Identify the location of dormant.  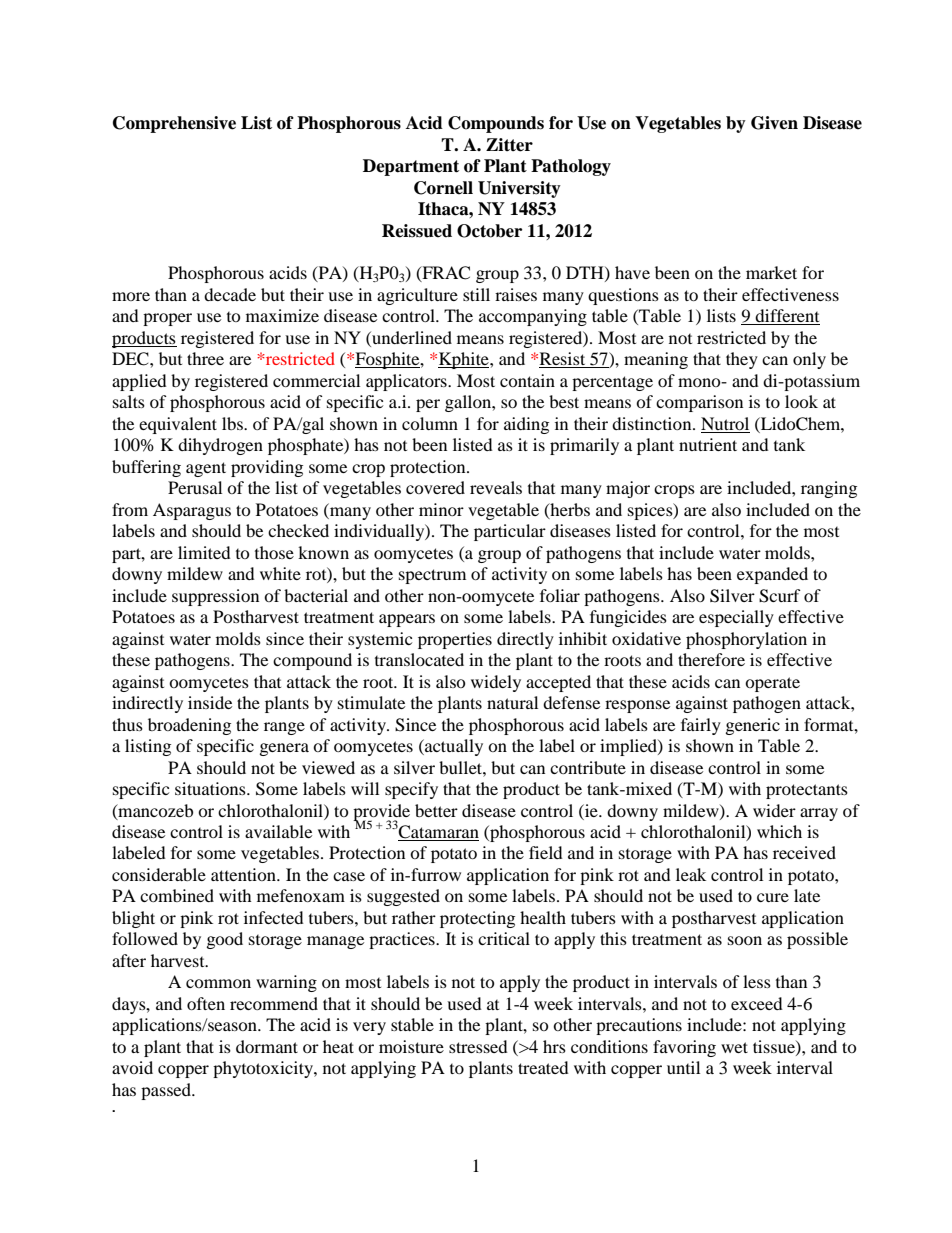
(267, 1046).
